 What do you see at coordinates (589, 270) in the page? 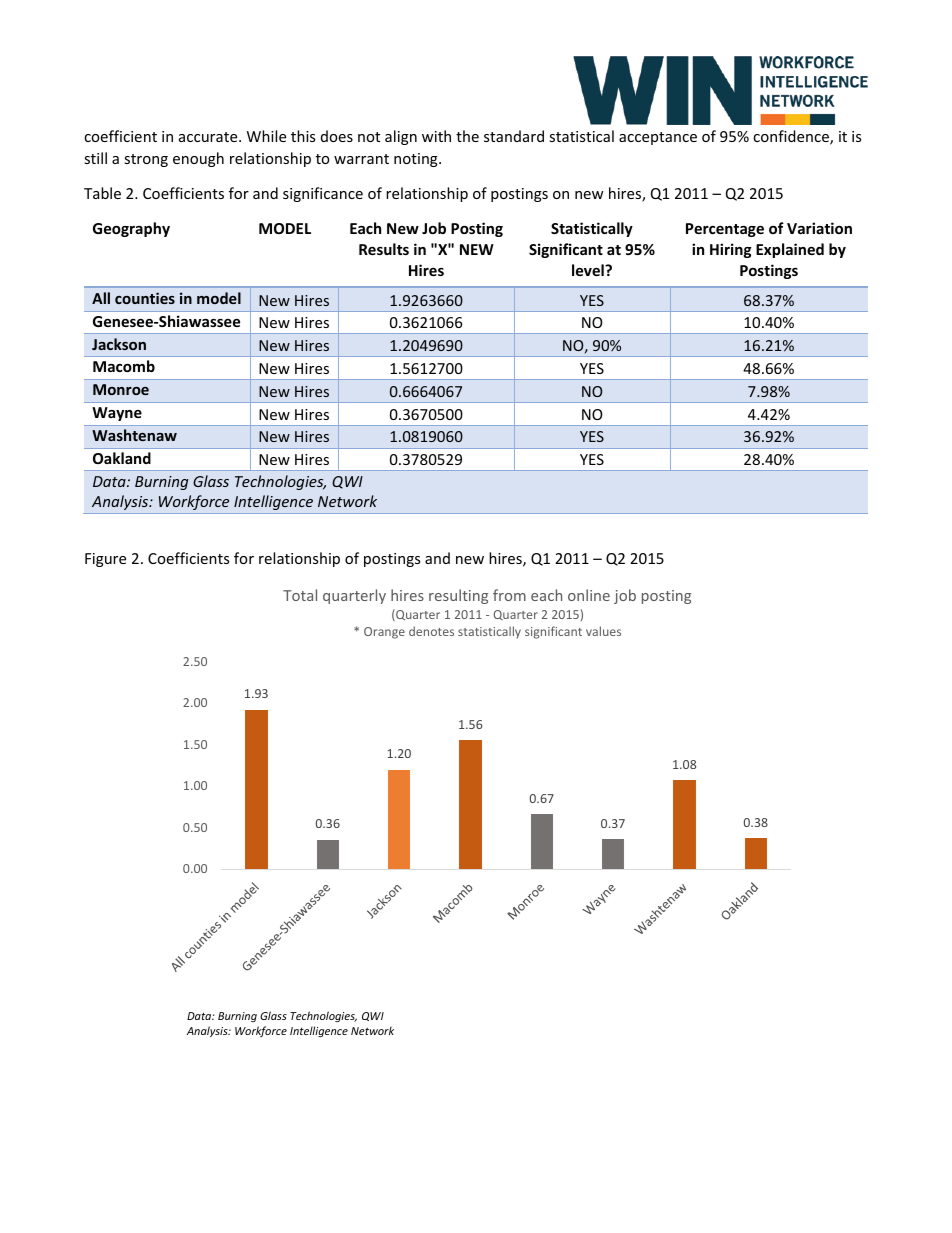
I see `level` at bounding box center [589, 270].
